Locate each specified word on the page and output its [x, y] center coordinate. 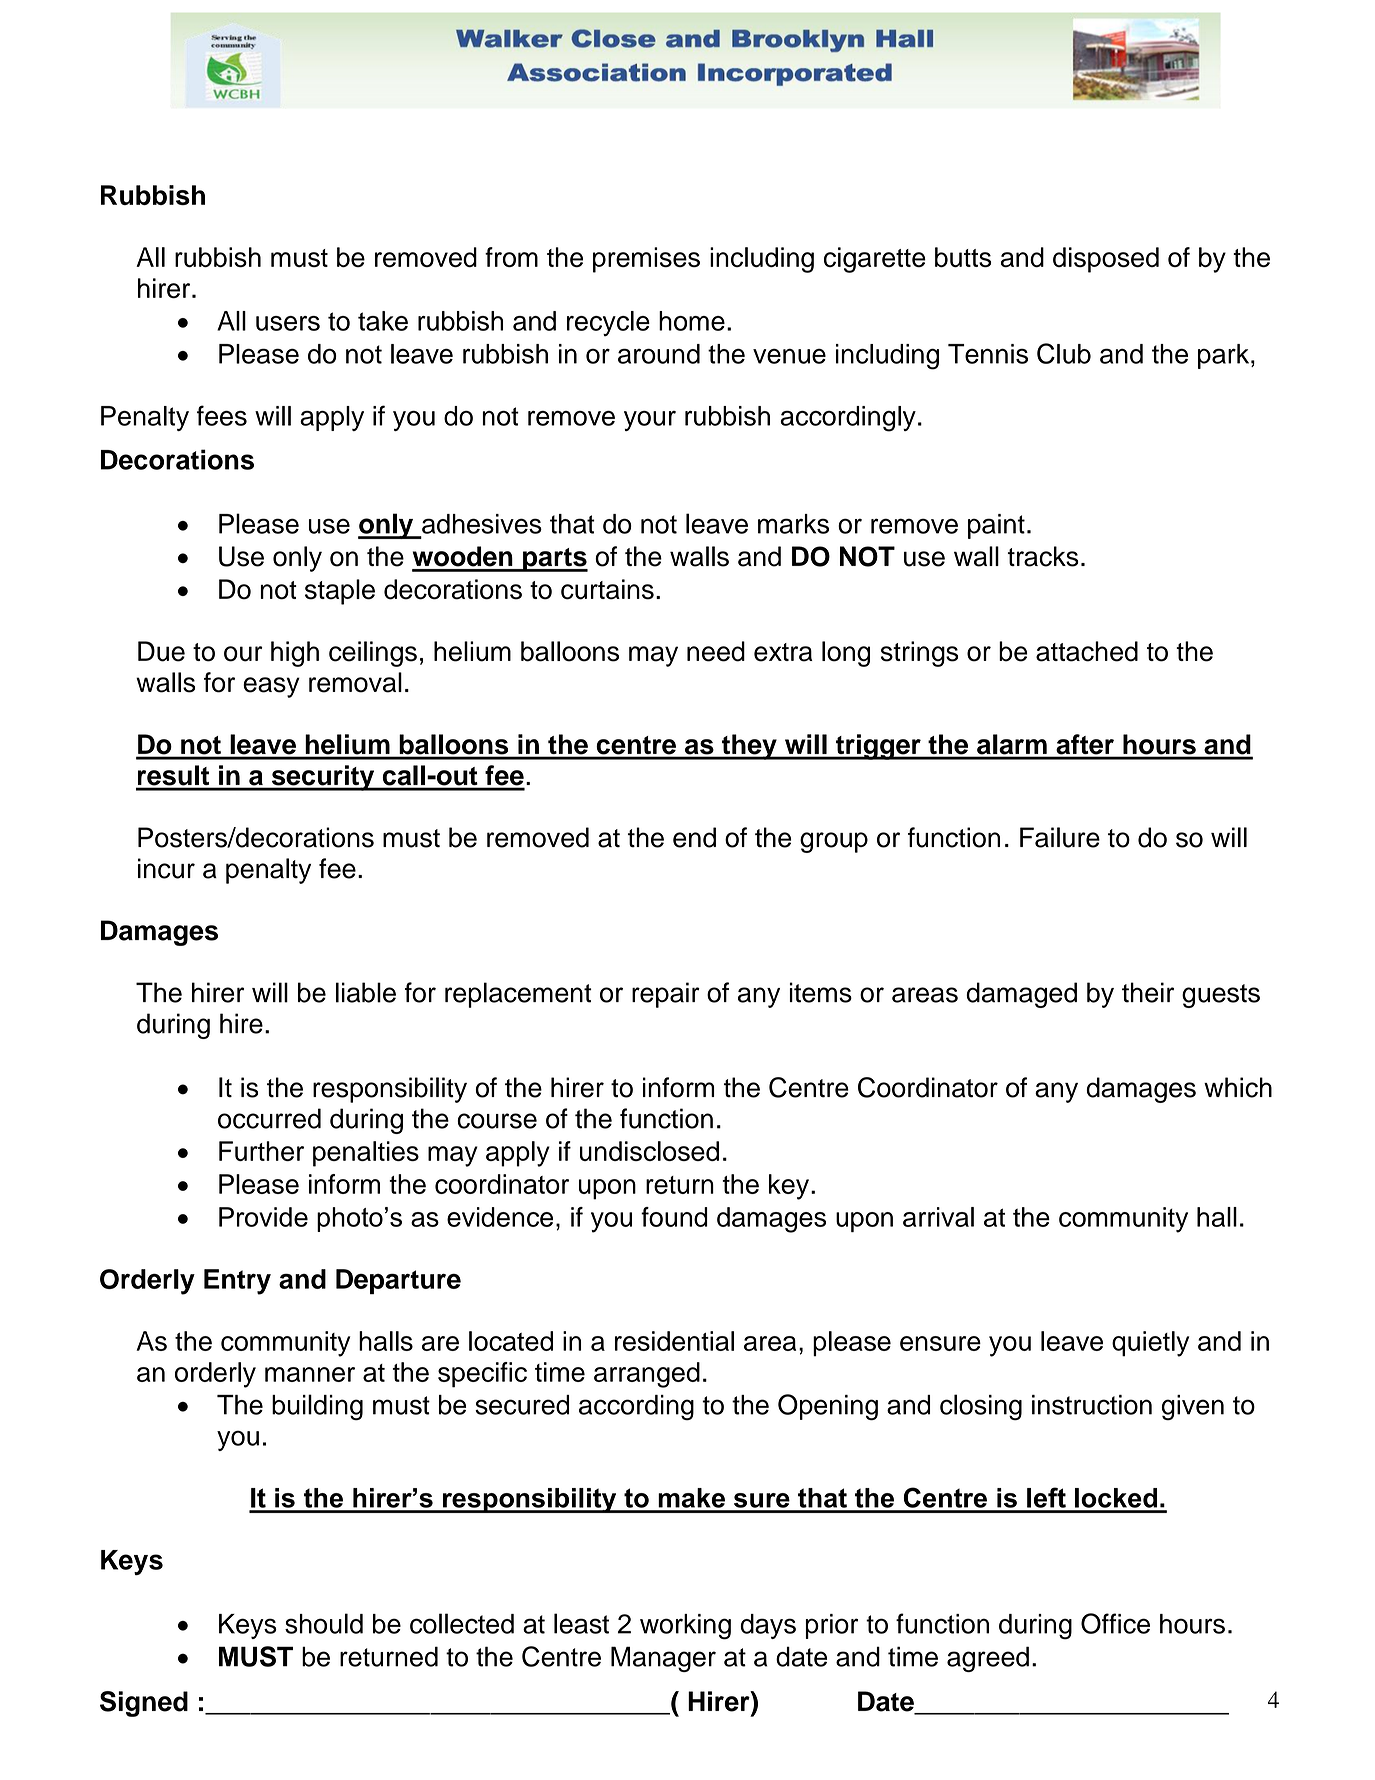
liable [366, 992]
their [1148, 992]
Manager [663, 1659]
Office [1115, 1623]
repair [666, 995]
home [692, 321]
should [324, 1623]
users [288, 323]
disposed [1106, 260]
